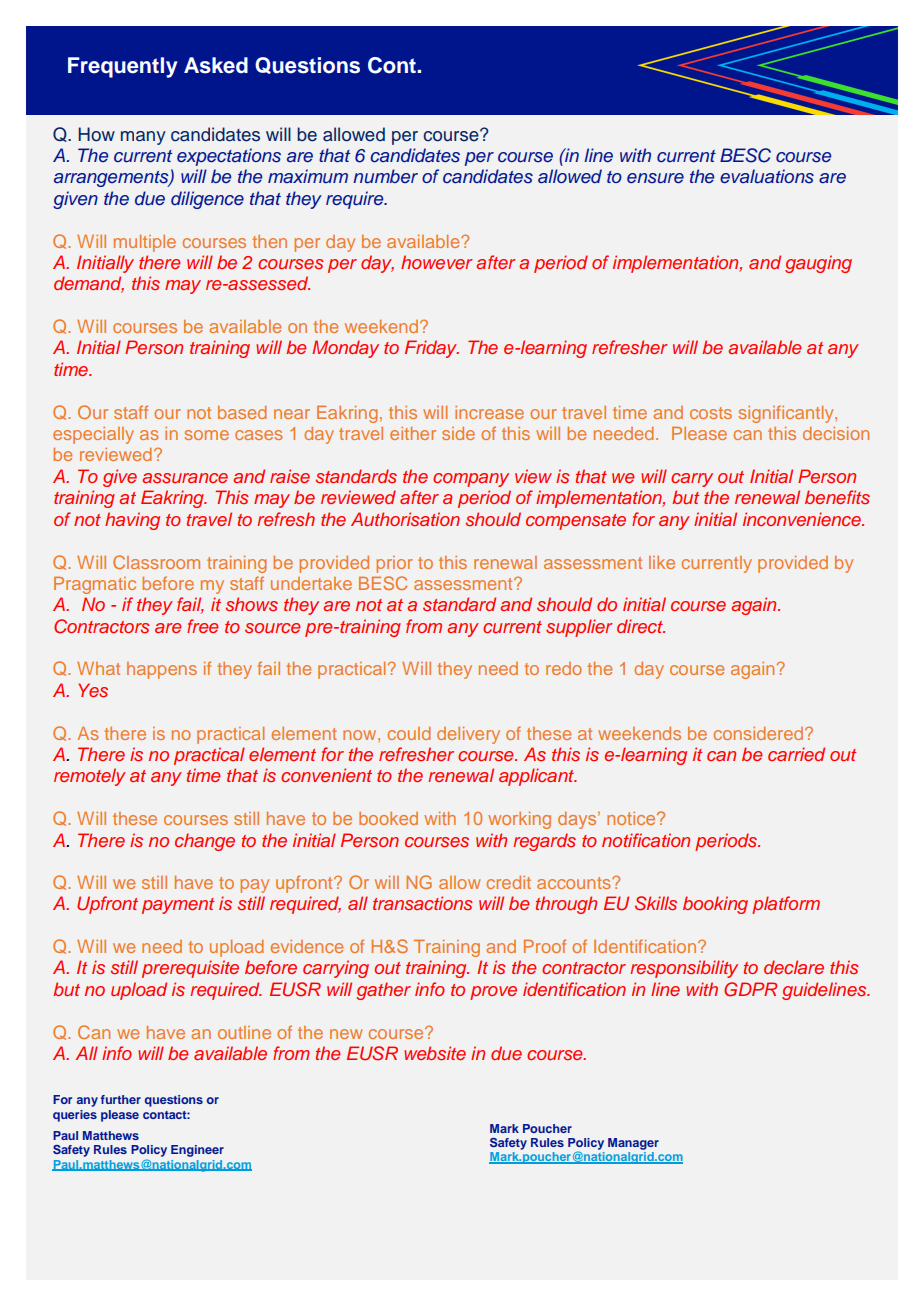 The width and height of the screenshot is (924, 1308). I want to click on prior, so click(394, 564).
